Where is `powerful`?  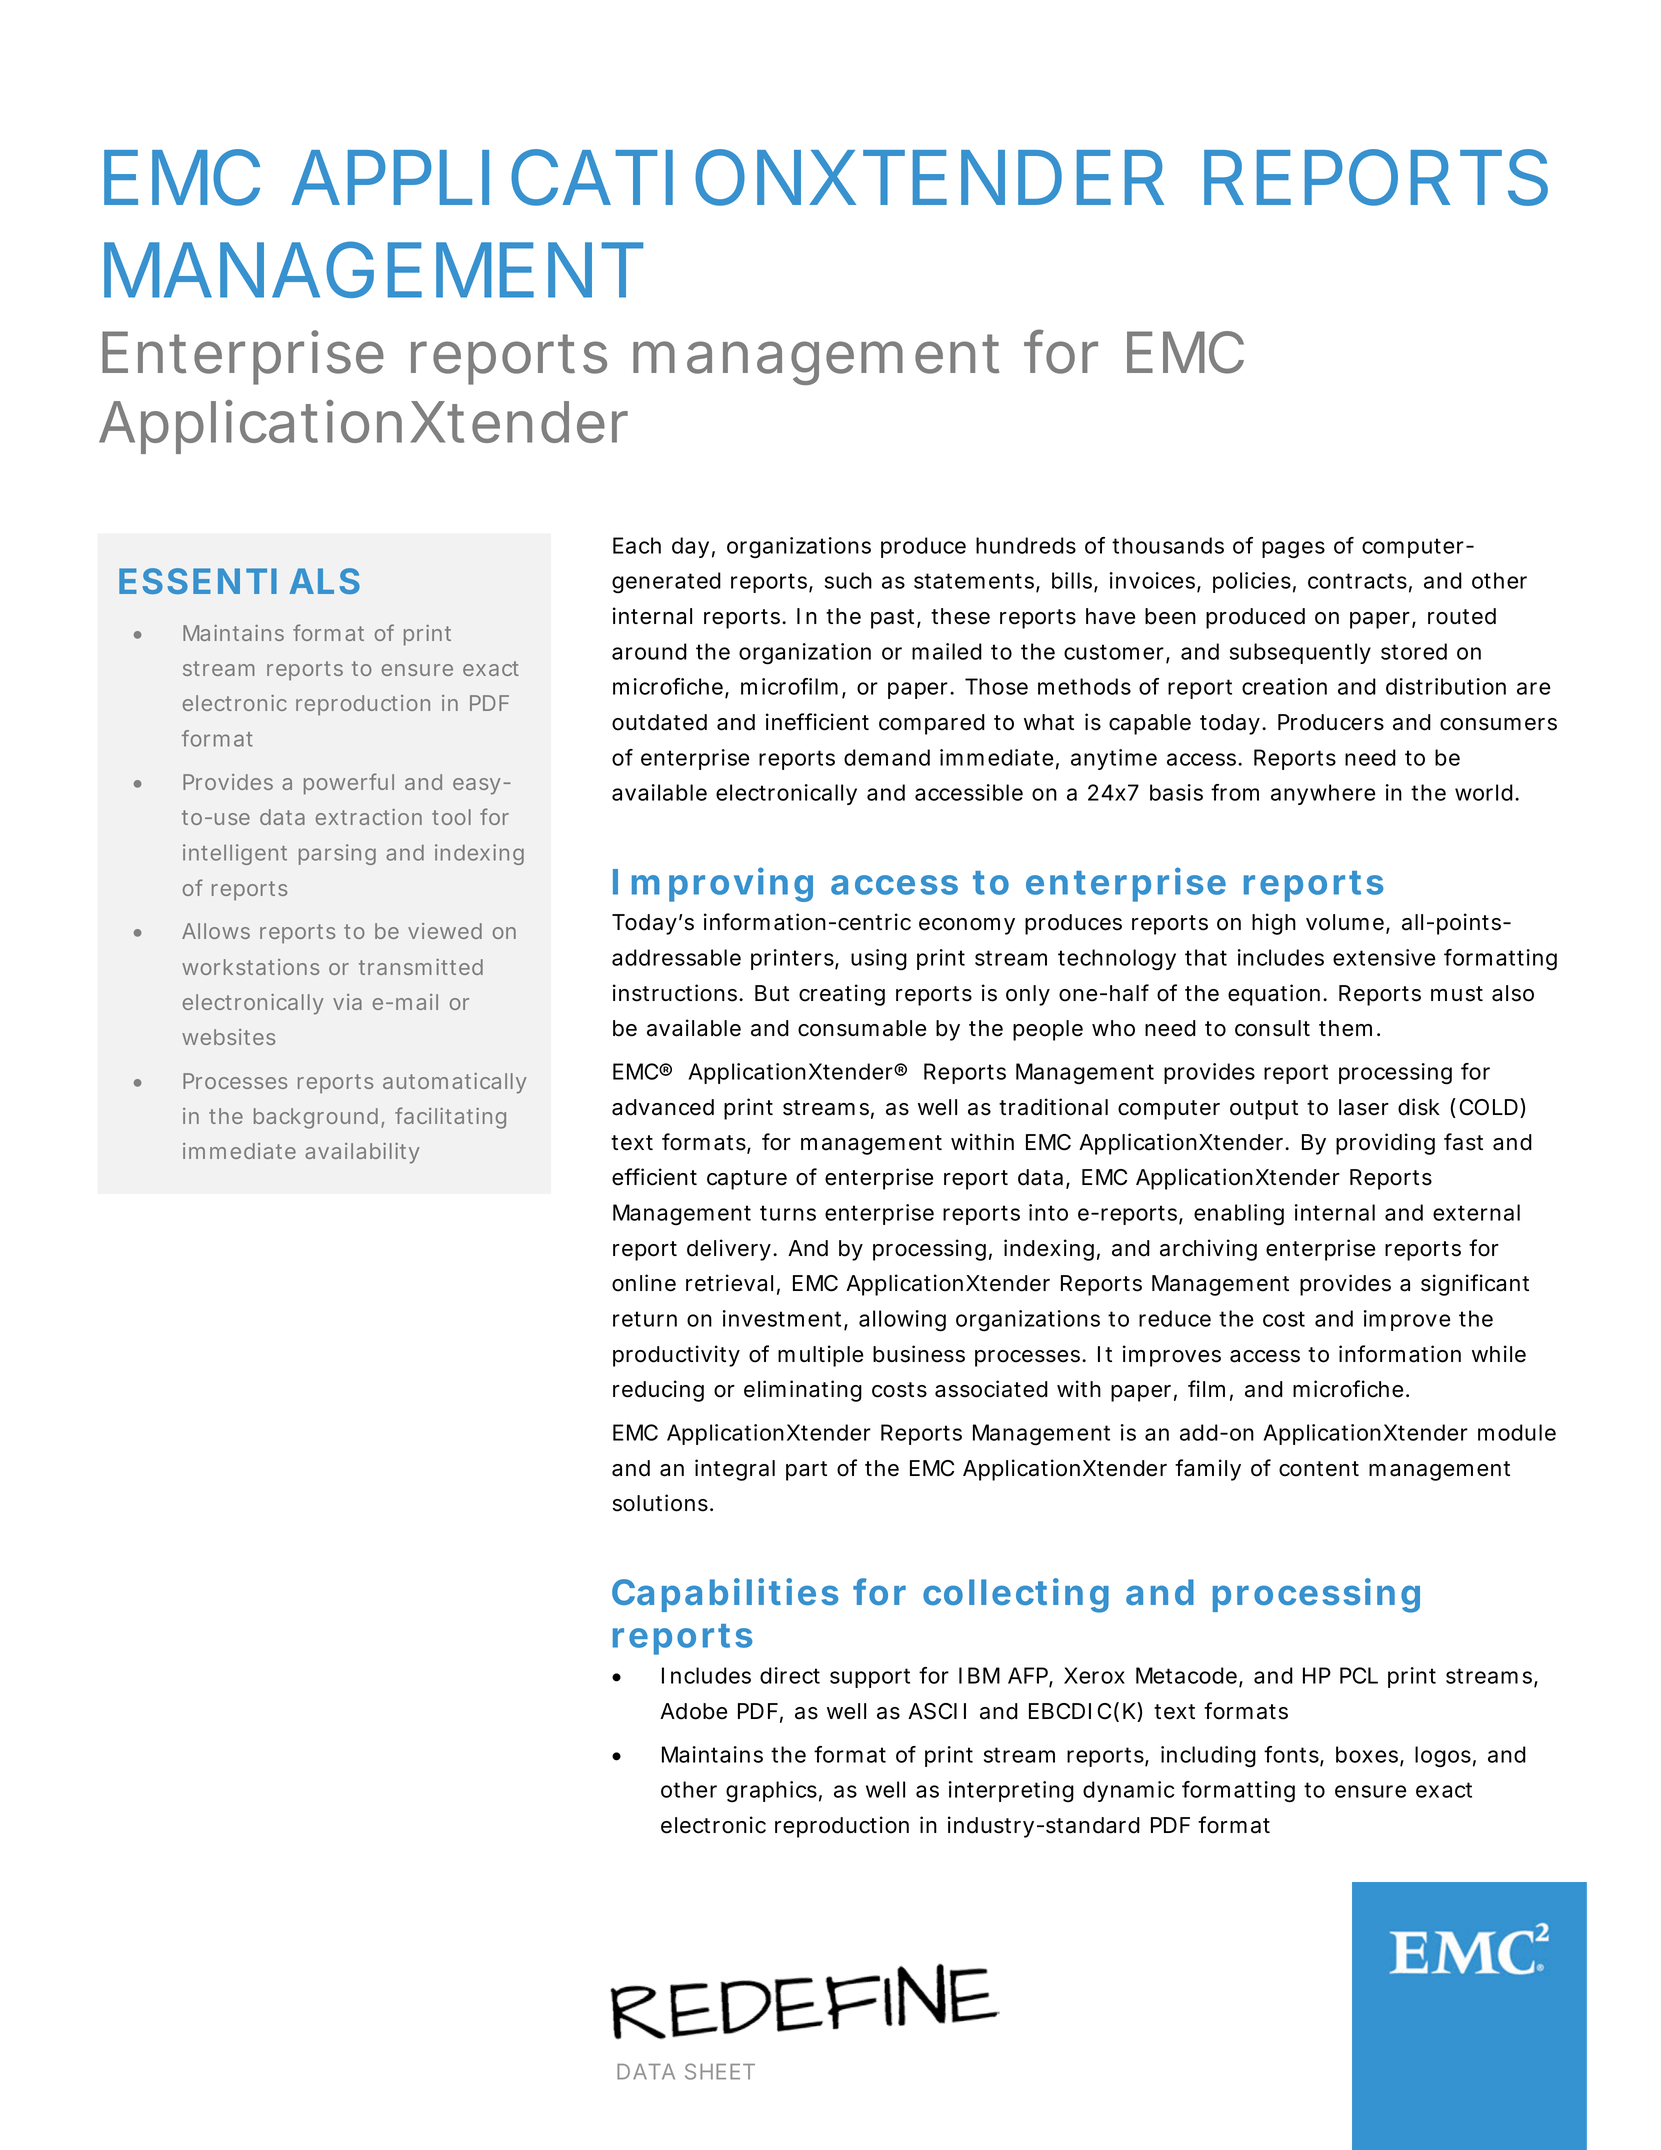 powerful is located at coordinates (349, 784).
